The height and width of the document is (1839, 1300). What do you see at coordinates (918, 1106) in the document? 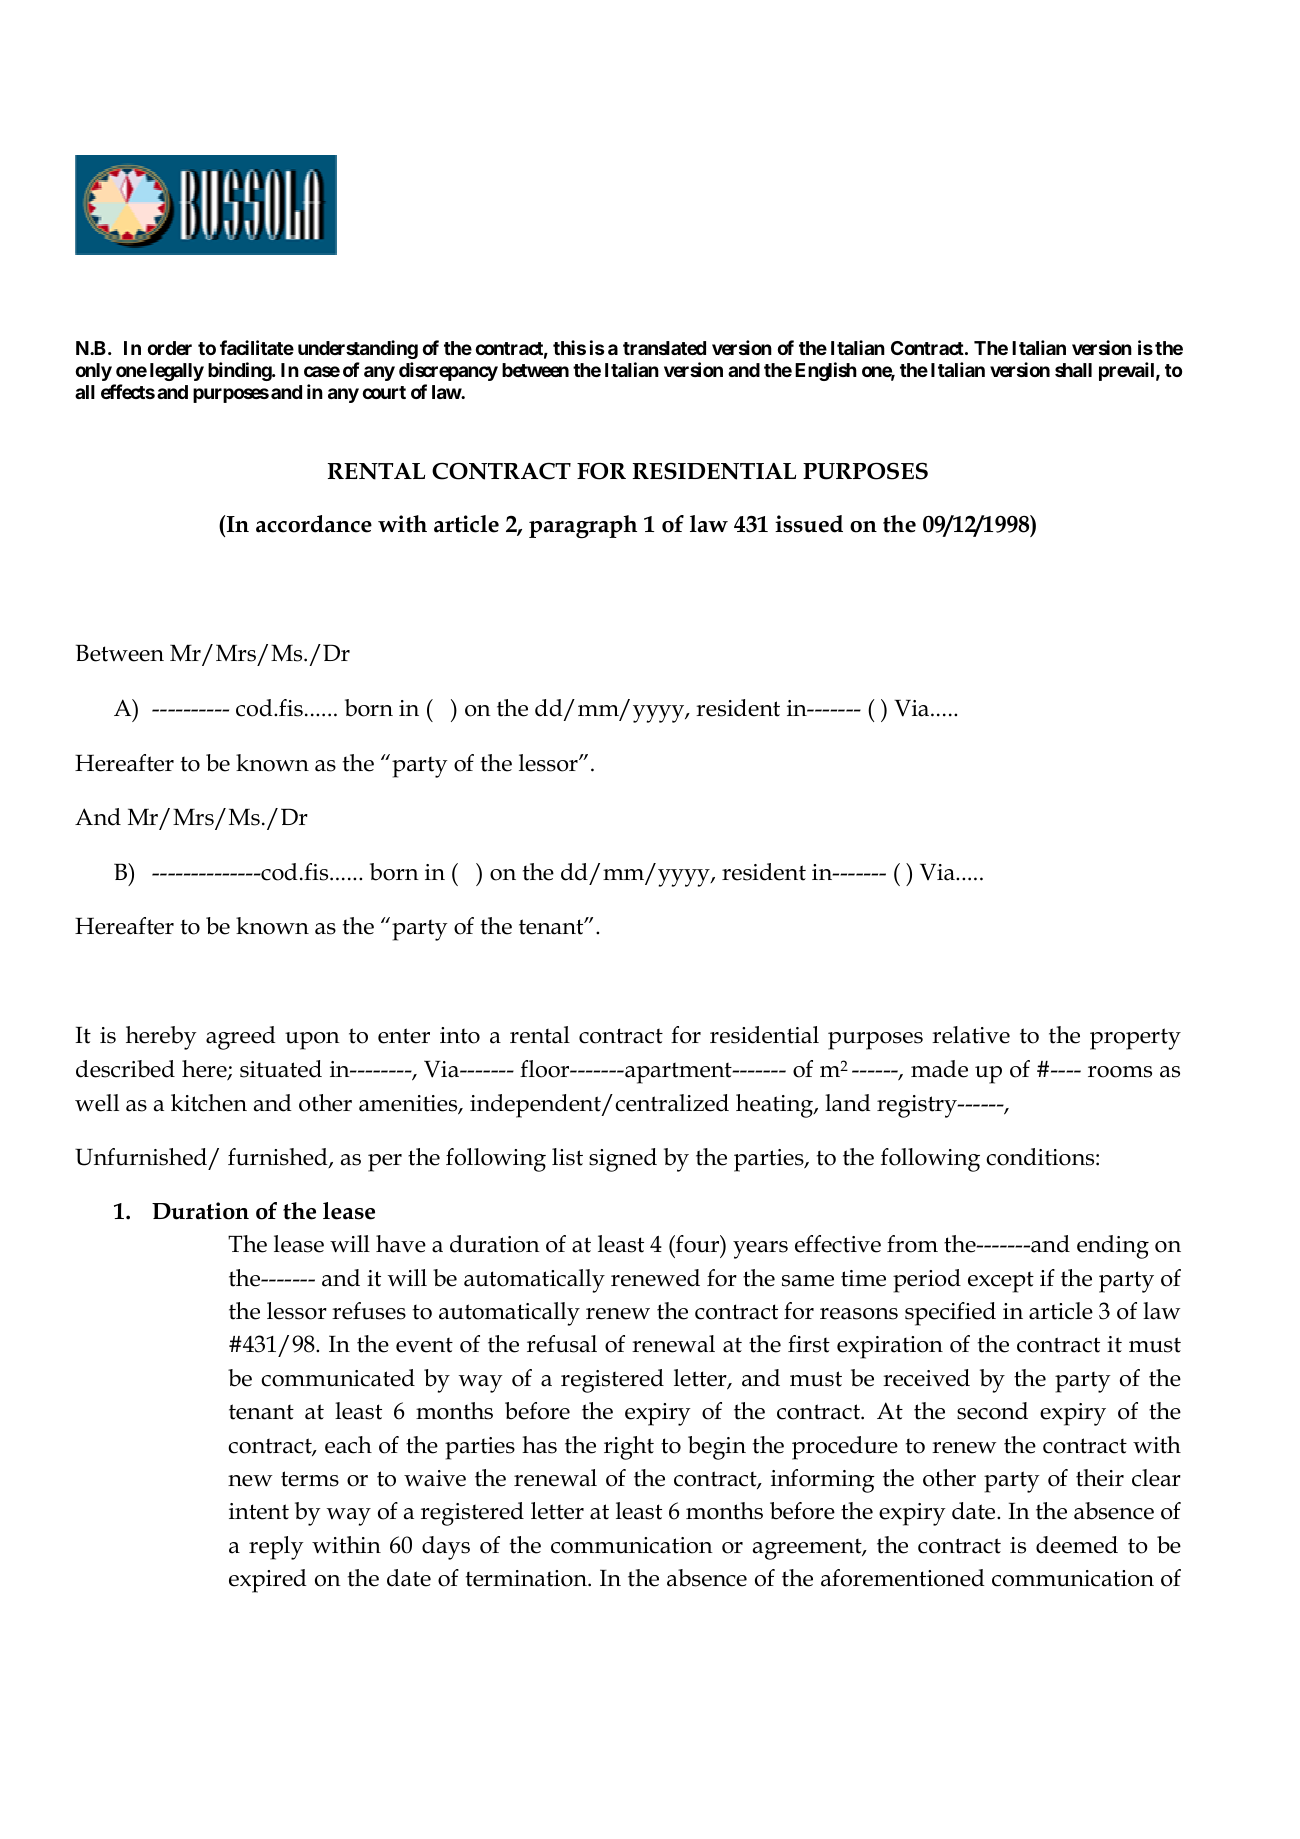
I see `registry` at bounding box center [918, 1106].
